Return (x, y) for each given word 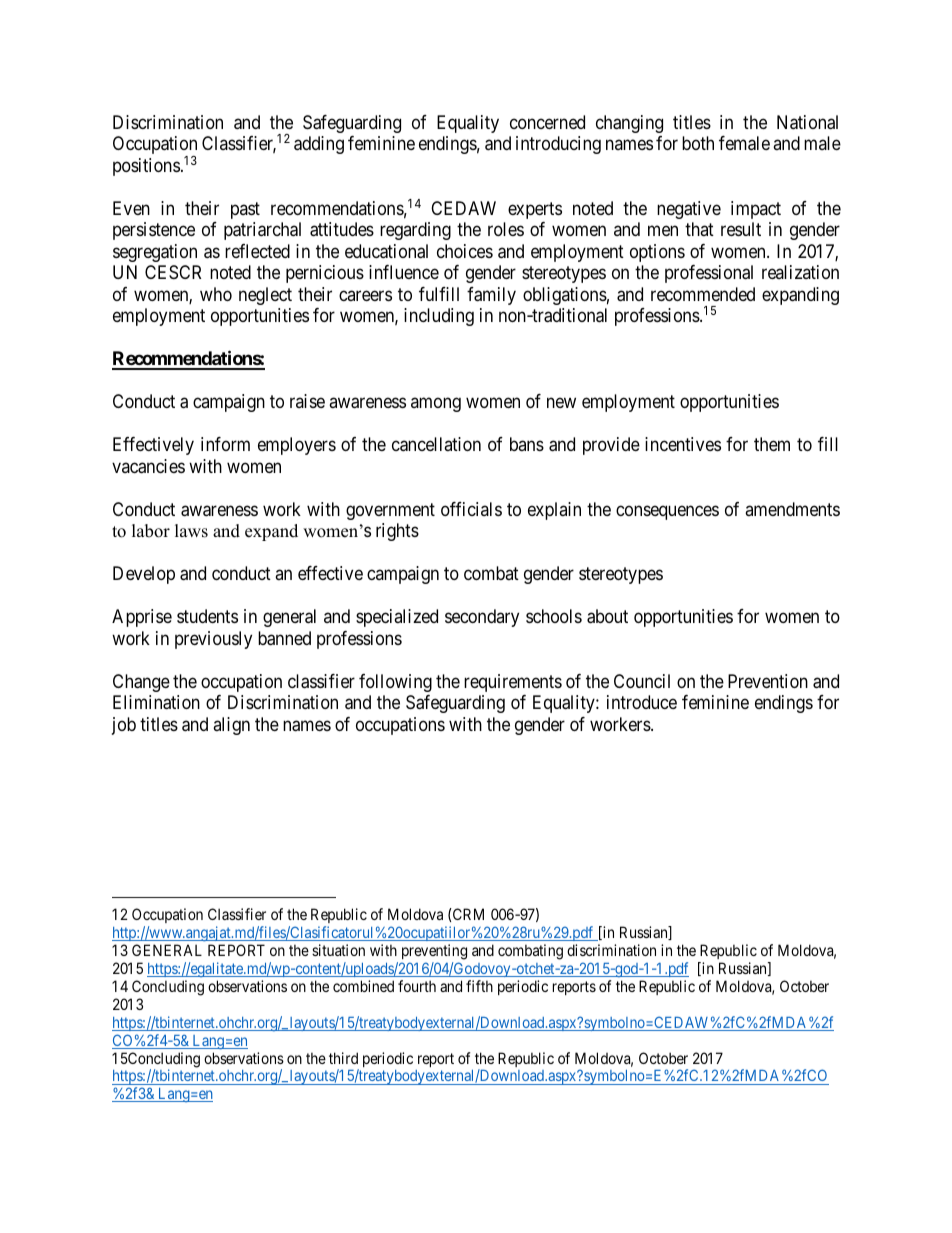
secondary (482, 618)
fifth (479, 986)
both (698, 143)
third (343, 1058)
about (607, 616)
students (207, 616)
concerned (547, 122)
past (245, 210)
